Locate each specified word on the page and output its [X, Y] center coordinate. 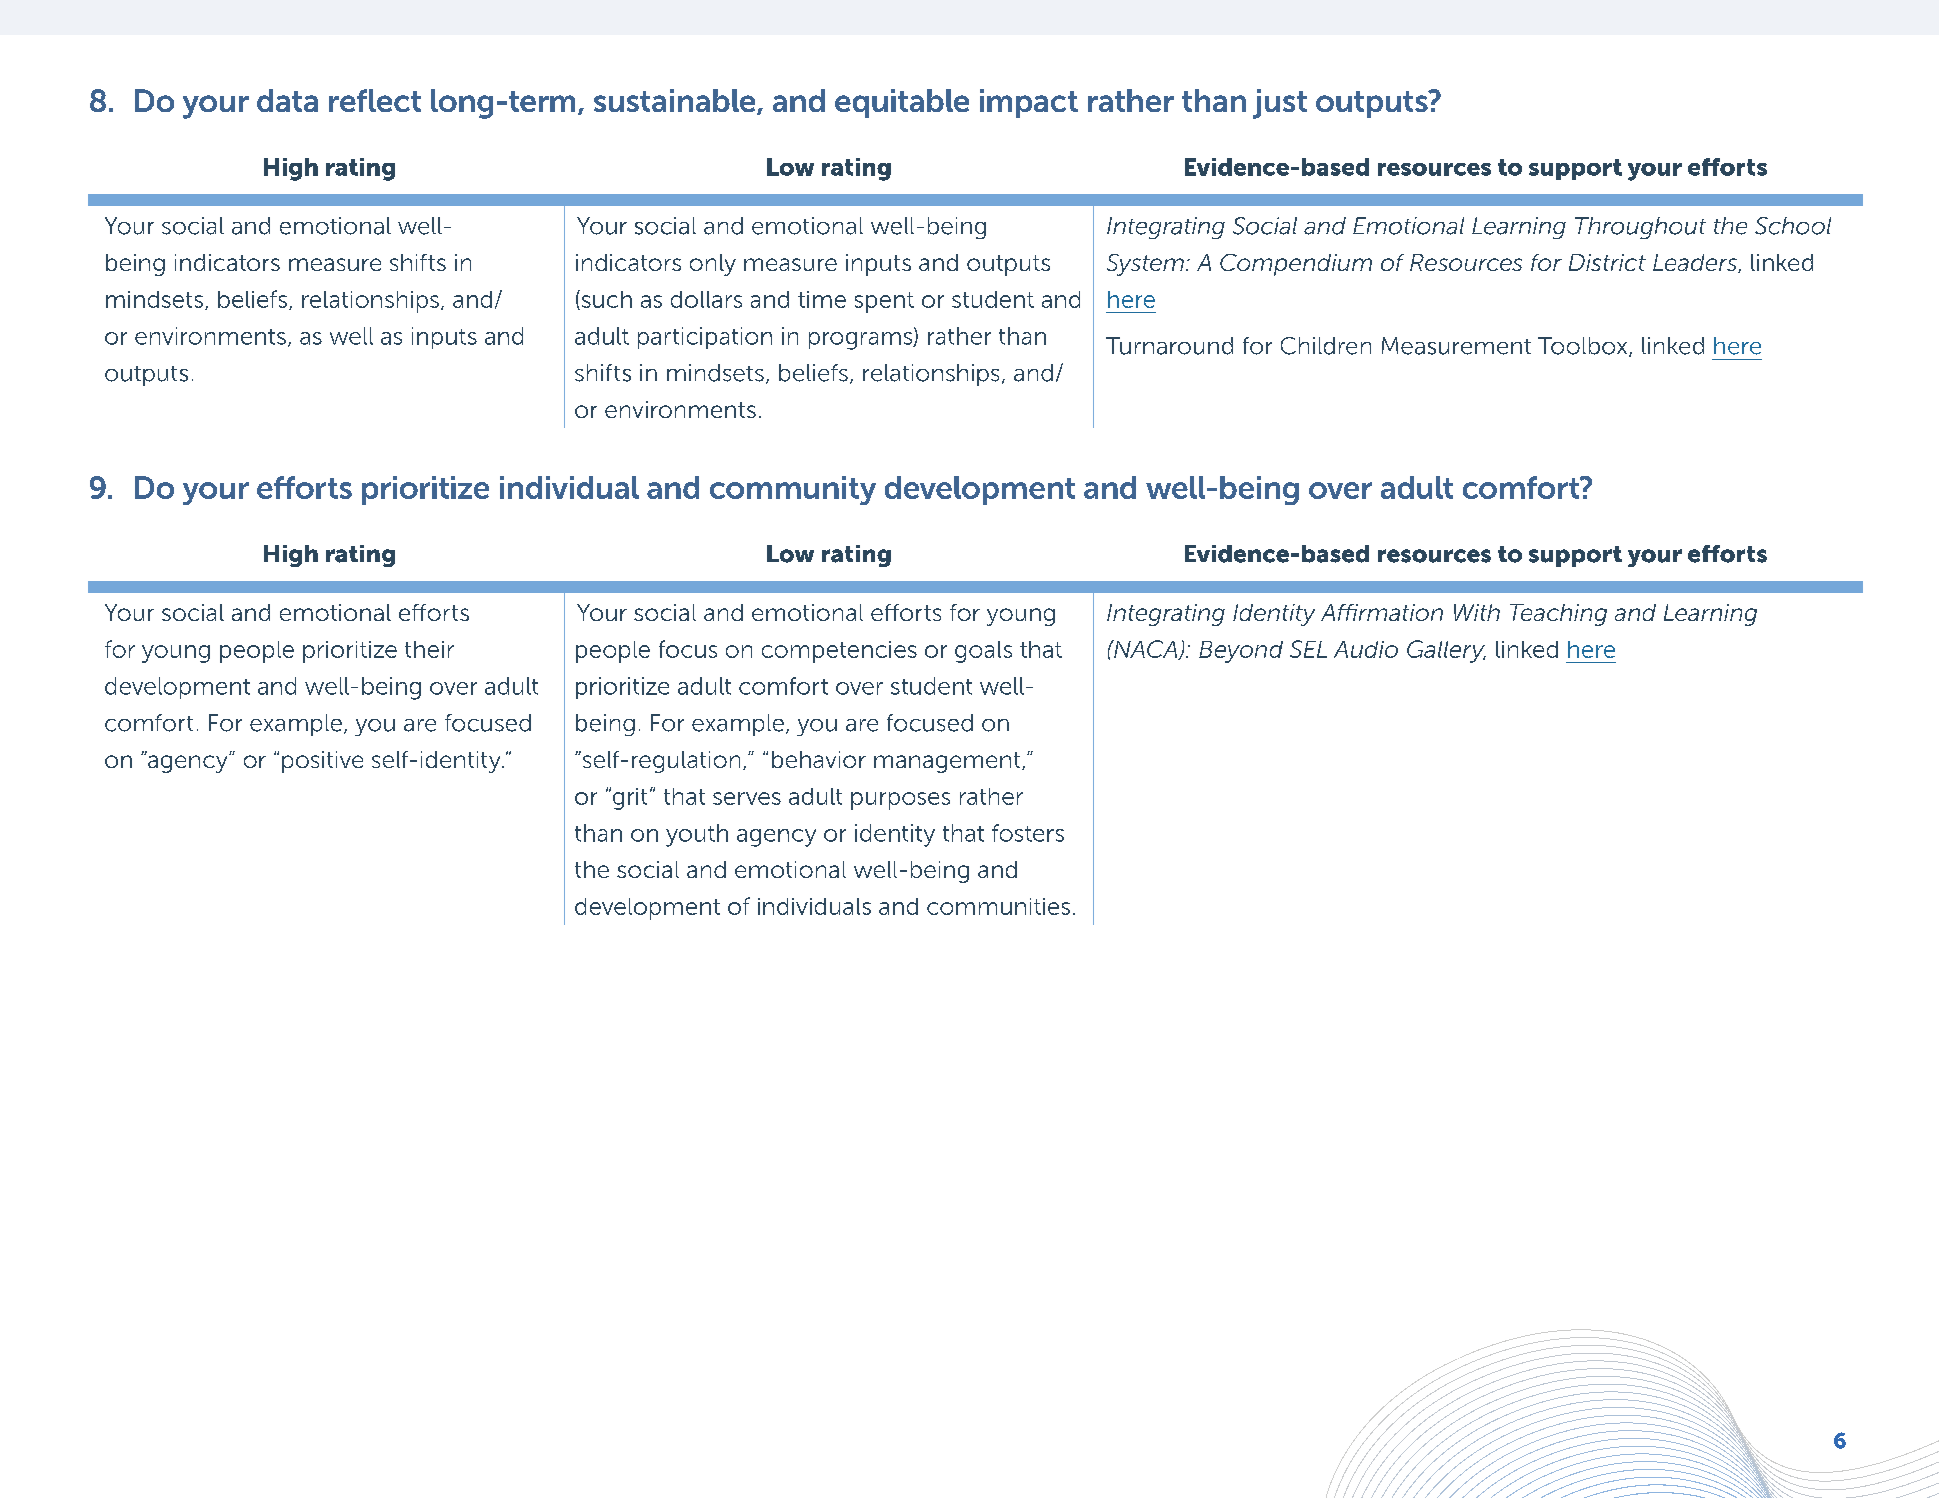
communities [998, 906]
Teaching [1558, 615]
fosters [1028, 833]
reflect [375, 100]
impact [1029, 103]
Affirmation [1382, 612]
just [1280, 104]
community [793, 490]
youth [697, 835]
